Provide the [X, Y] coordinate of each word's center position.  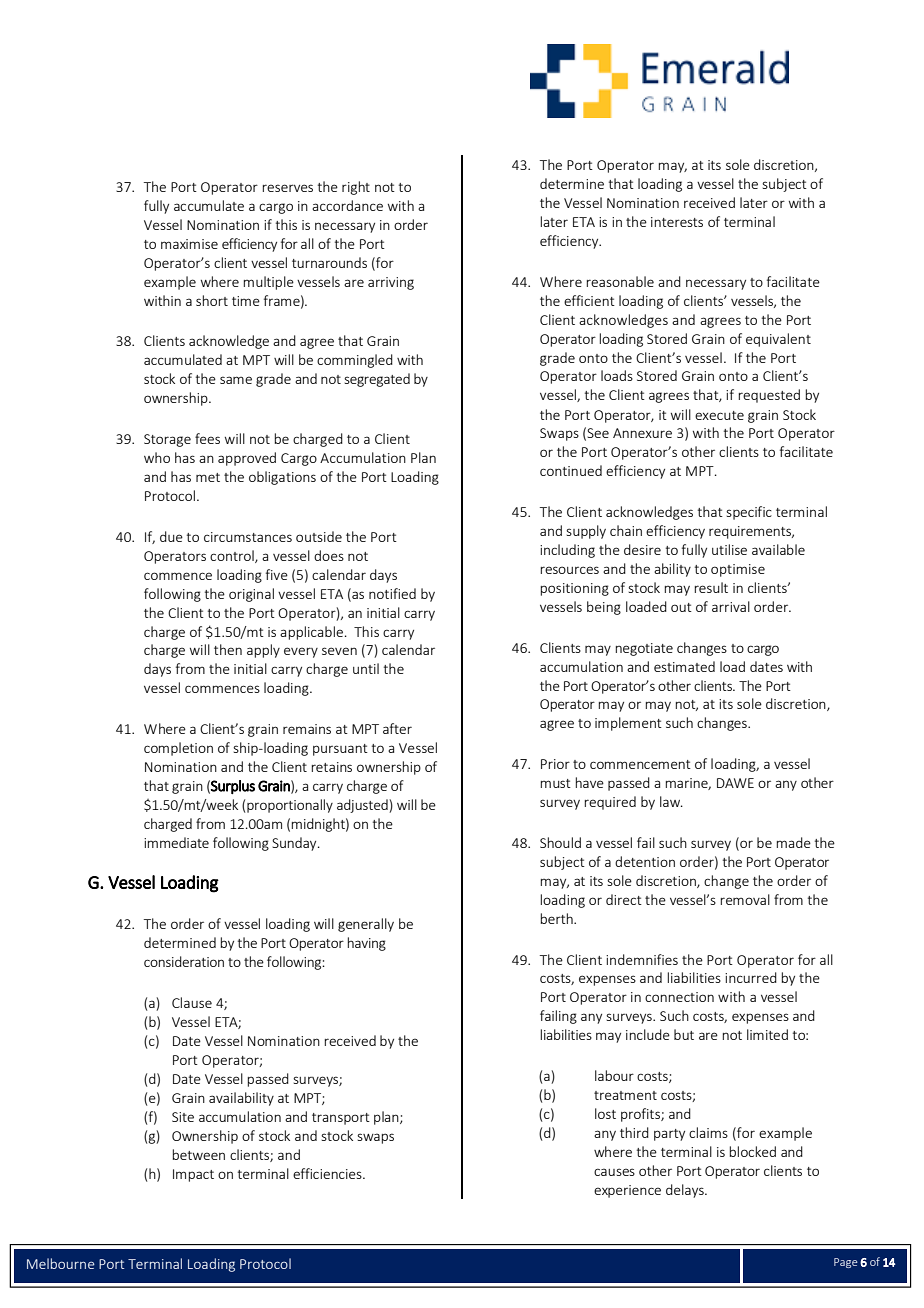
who [157, 457]
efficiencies [328, 1173]
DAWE [735, 783]
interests [677, 222]
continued [571, 470]
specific [749, 513]
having [366, 944]
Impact [193, 1175]
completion [178, 749]
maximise [189, 244]
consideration [184, 961]
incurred [751, 977]
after [397, 728]
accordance [347, 205]
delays [686, 1191]
